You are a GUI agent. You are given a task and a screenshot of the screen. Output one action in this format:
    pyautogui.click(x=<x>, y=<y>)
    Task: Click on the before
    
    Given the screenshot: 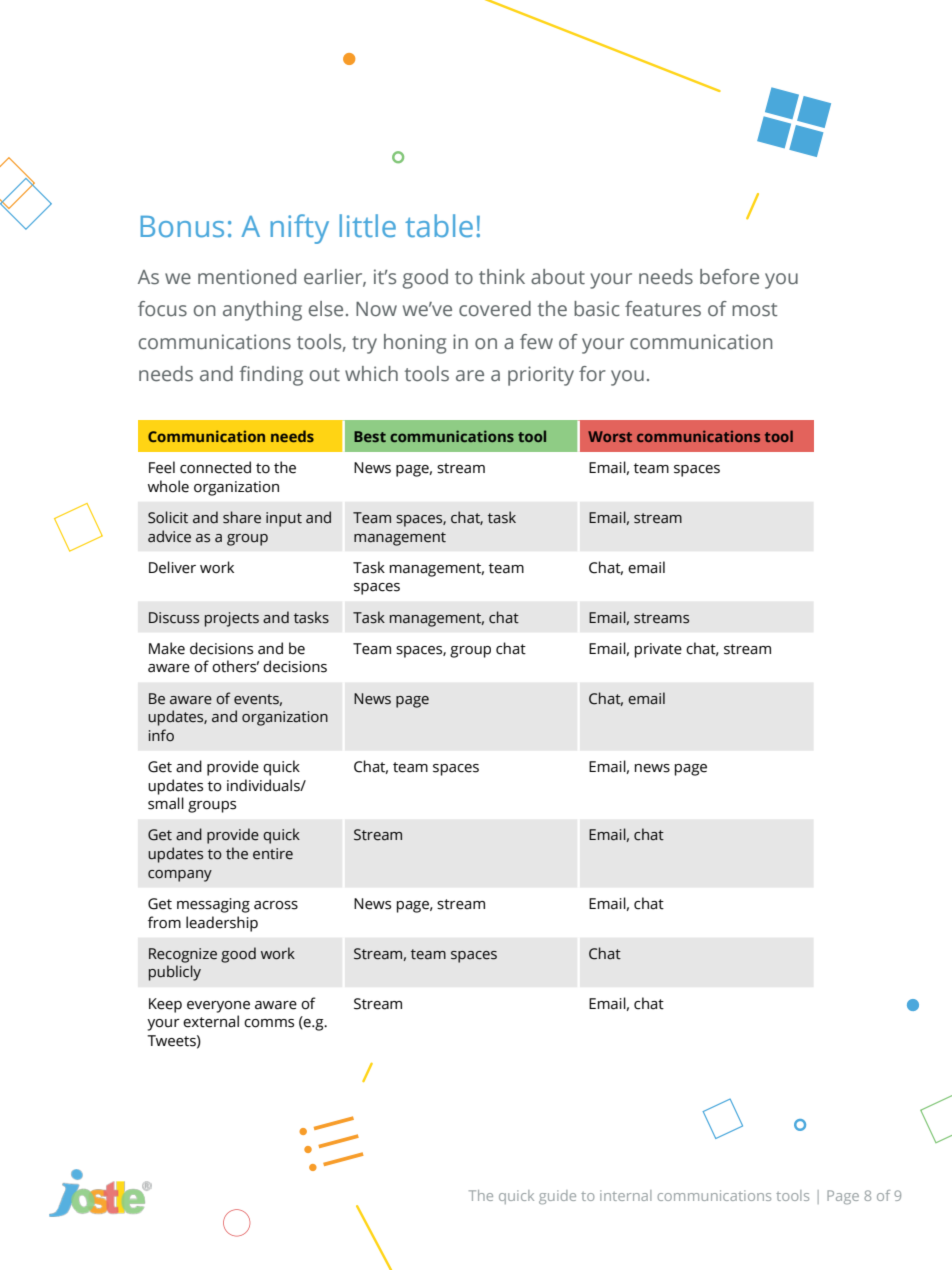 What is the action you would take?
    pyautogui.click(x=729, y=277)
